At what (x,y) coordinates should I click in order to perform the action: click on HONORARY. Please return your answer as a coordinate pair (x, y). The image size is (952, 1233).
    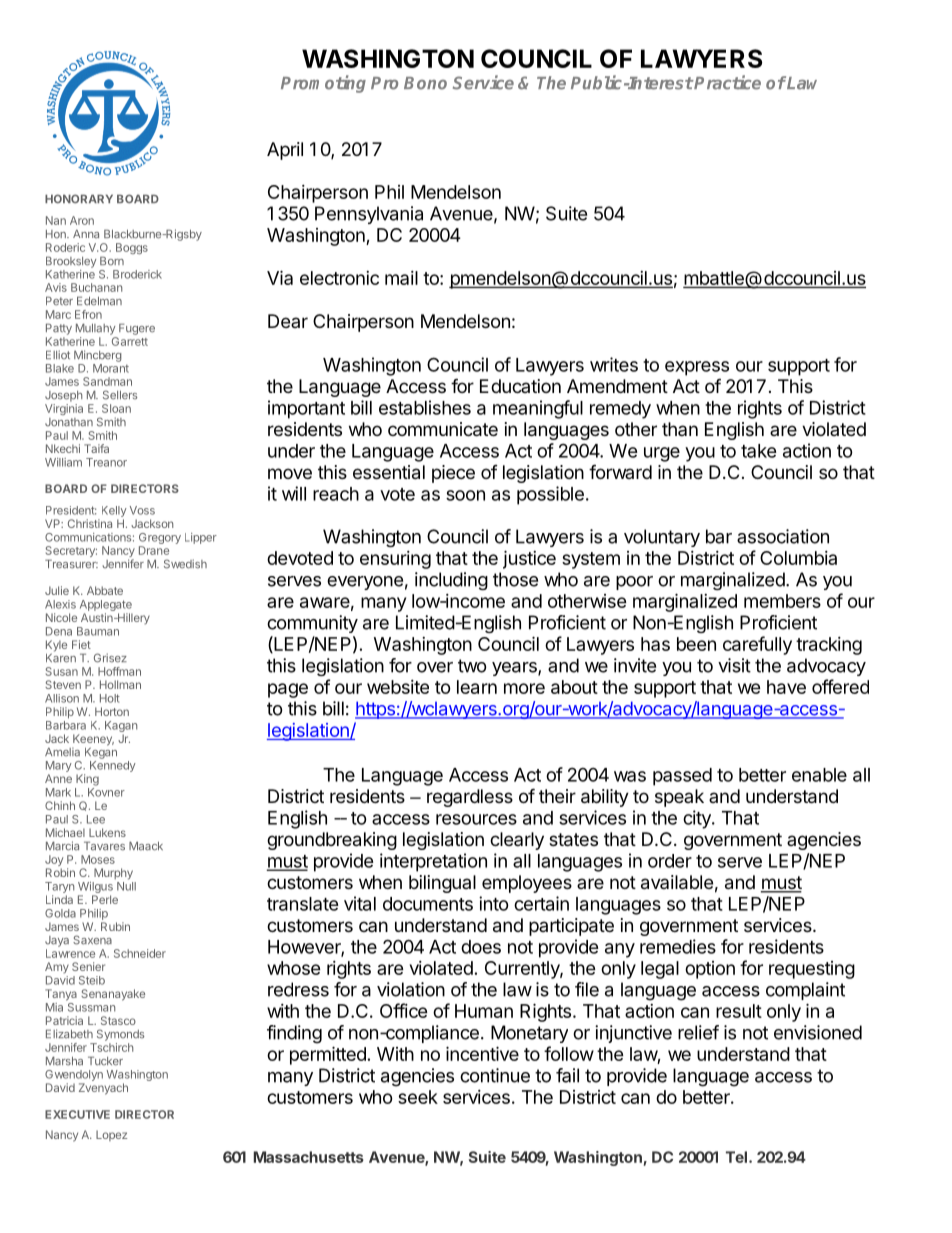
    Looking at the image, I should click on (79, 199).
